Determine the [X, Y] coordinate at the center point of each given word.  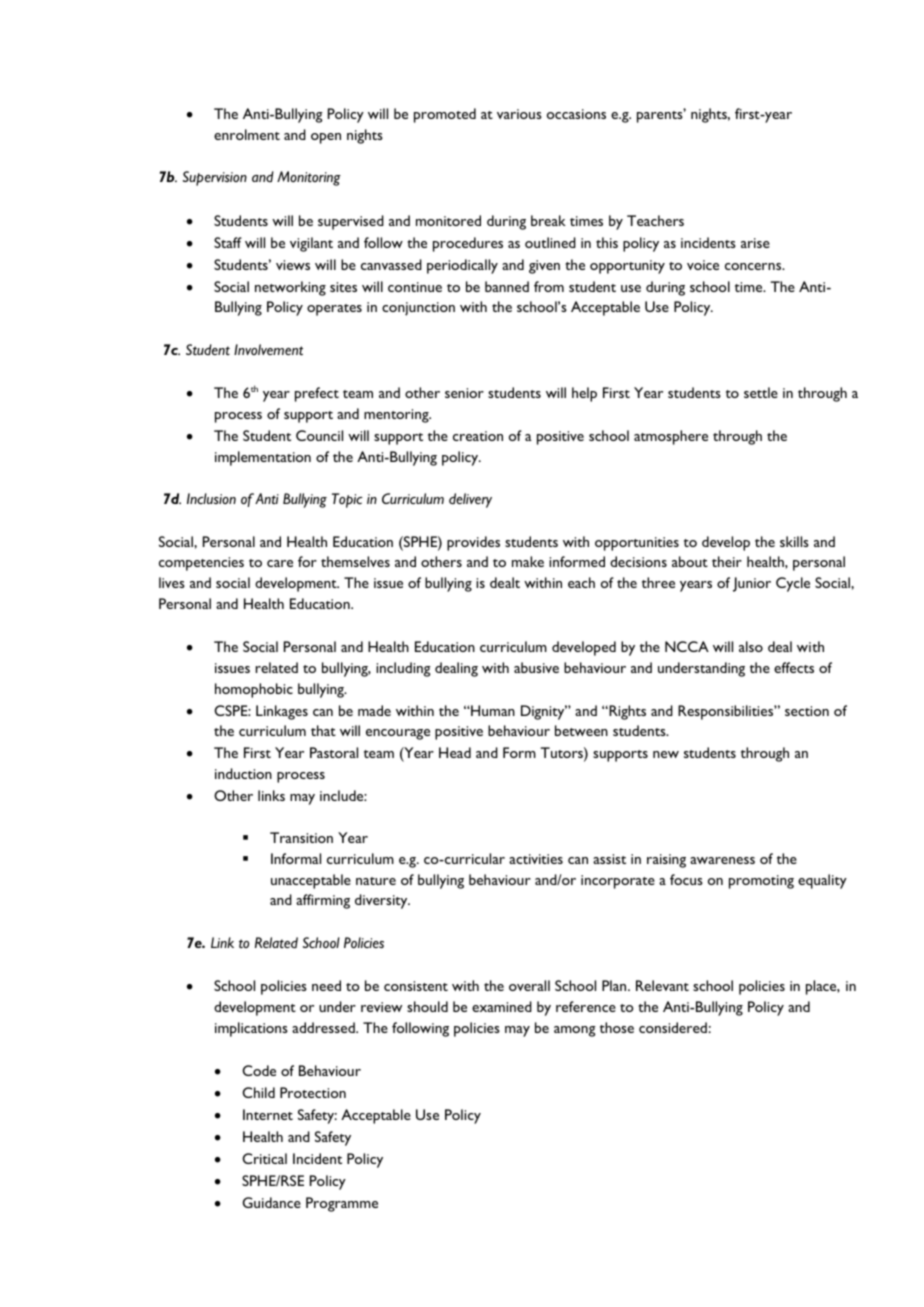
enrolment [247, 134]
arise [755, 243]
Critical [264, 1158]
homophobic [254, 690]
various [519, 114]
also [751, 646]
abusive [536, 667]
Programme [342, 1204]
